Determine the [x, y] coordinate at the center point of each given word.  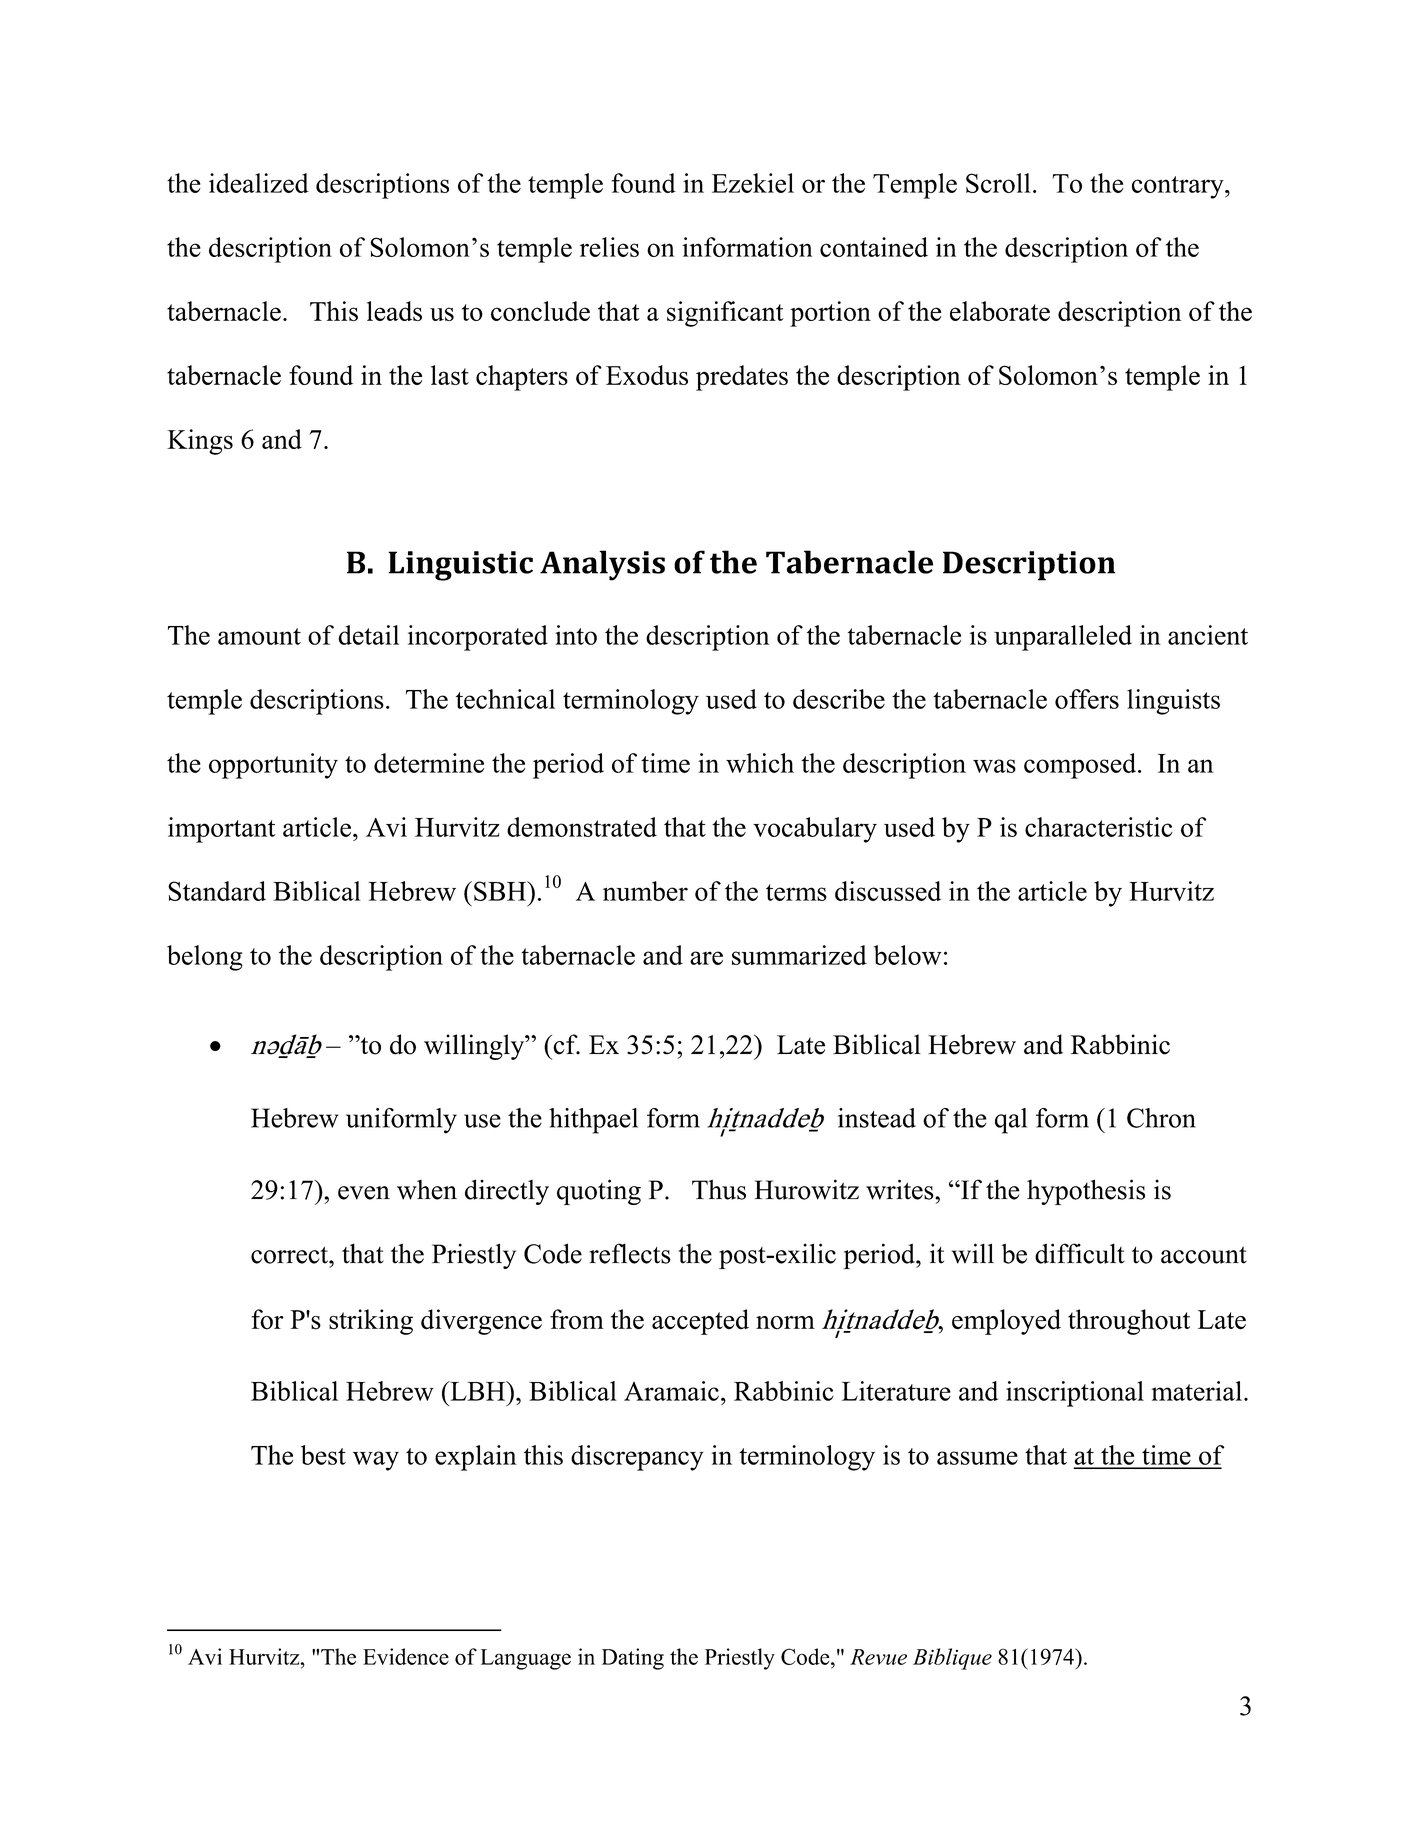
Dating [633, 1659]
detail [368, 635]
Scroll [998, 183]
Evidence [406, 1656]
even [364, 1193]
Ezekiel [753, 183]
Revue [878, 1657]
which [760, 763]
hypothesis [1086, 1192]
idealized [259, 183]
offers [1087, 699]
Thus [719, 1190]
